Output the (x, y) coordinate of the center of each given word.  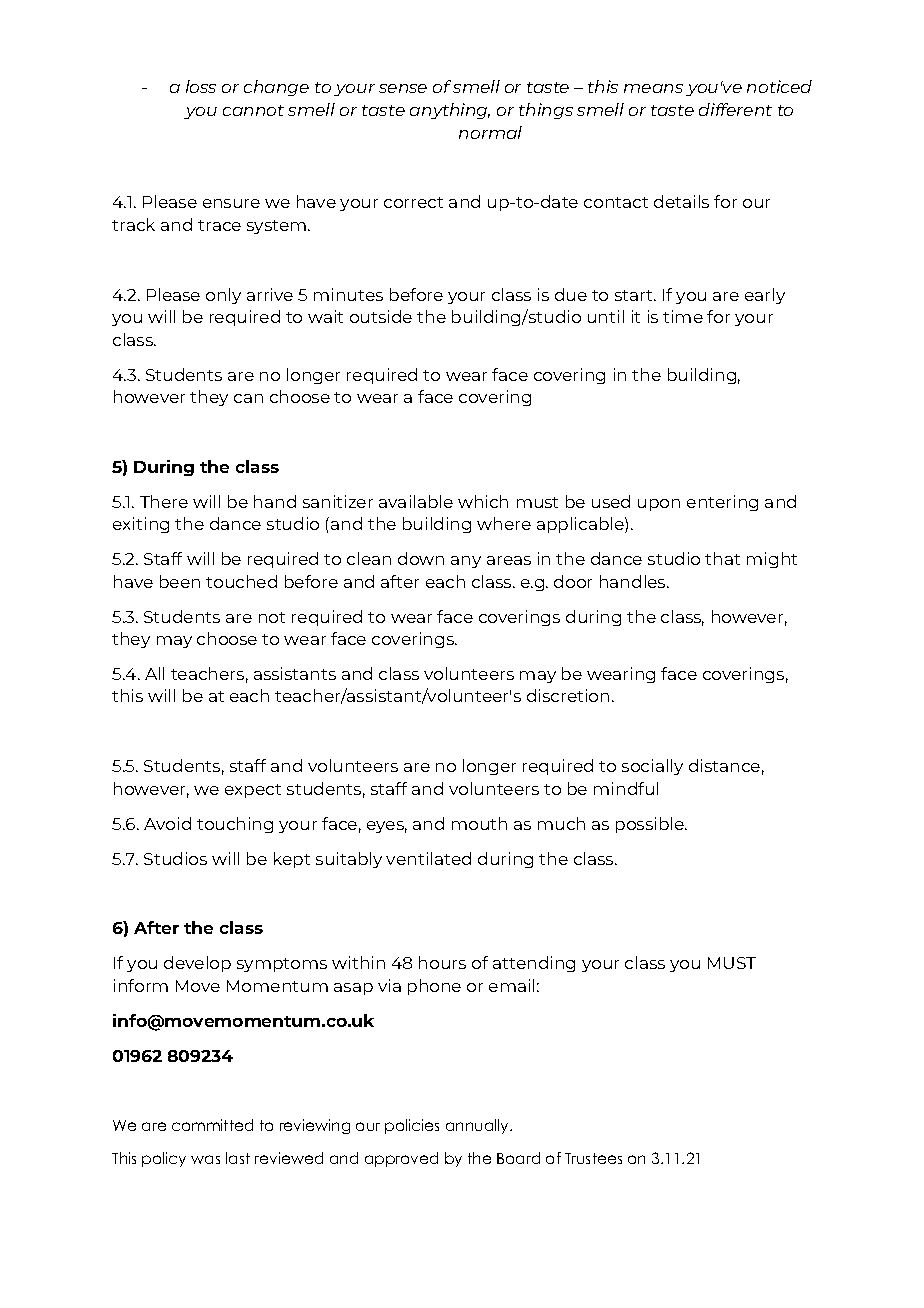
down (421, 558)
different (735, 109)
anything (450, 111)
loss (201, 86)
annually (478, 1126)
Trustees (593, 1158)
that (722, 558)
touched (241, 581)
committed (212, 1125)
